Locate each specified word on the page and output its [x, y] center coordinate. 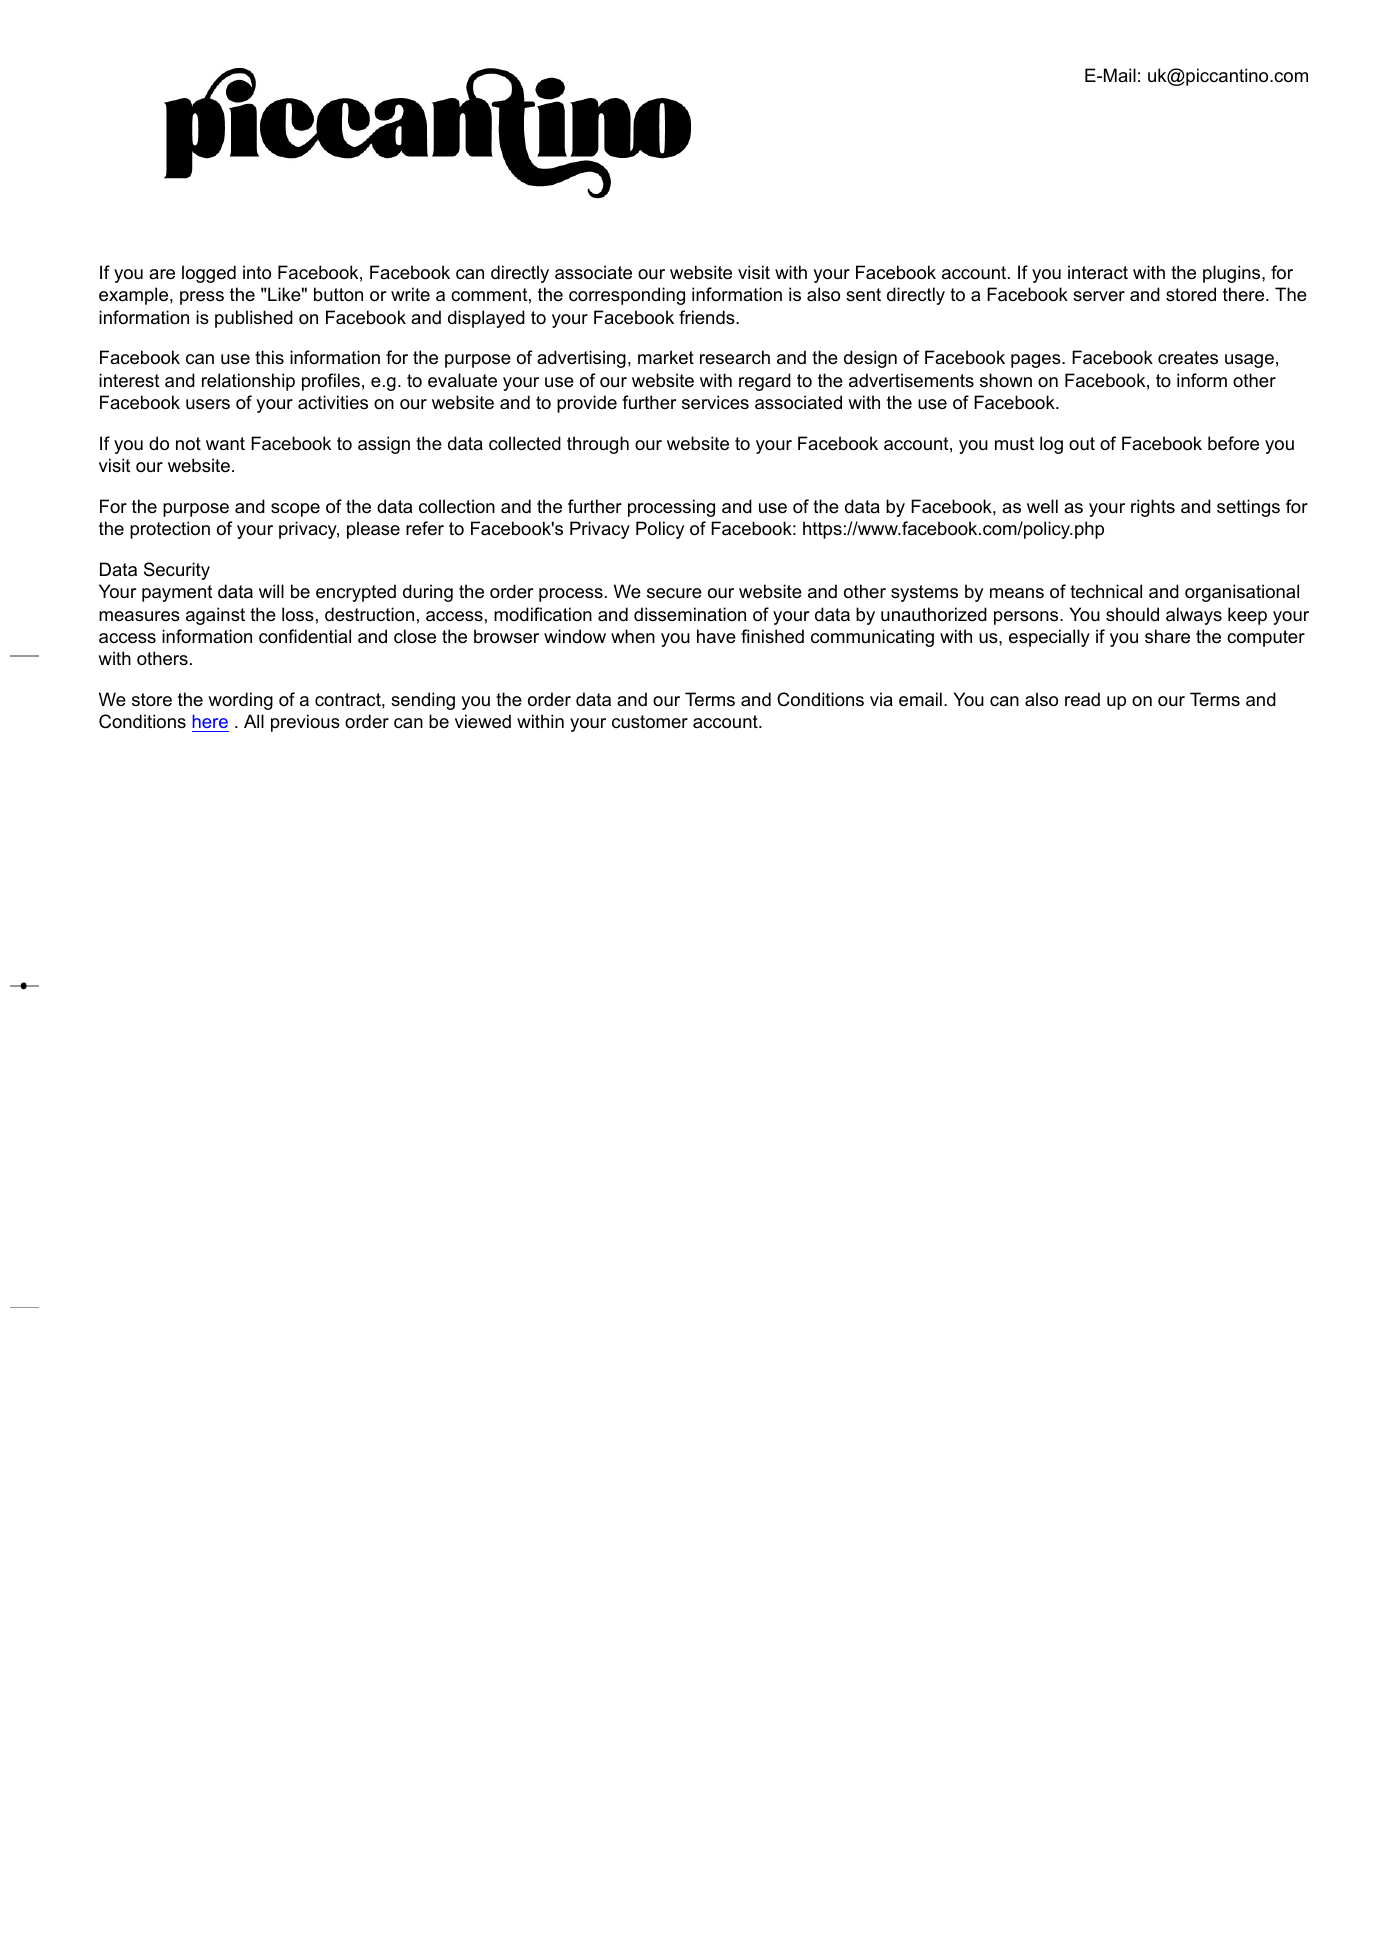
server [1099, 296]
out [1082, 443]
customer [650, 722]
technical [1106, 591]
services [715, 402]
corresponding [627, 296]
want [225, 443]
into [257, 272]
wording [240, 701]
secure [674, 593]
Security [177, 571]
